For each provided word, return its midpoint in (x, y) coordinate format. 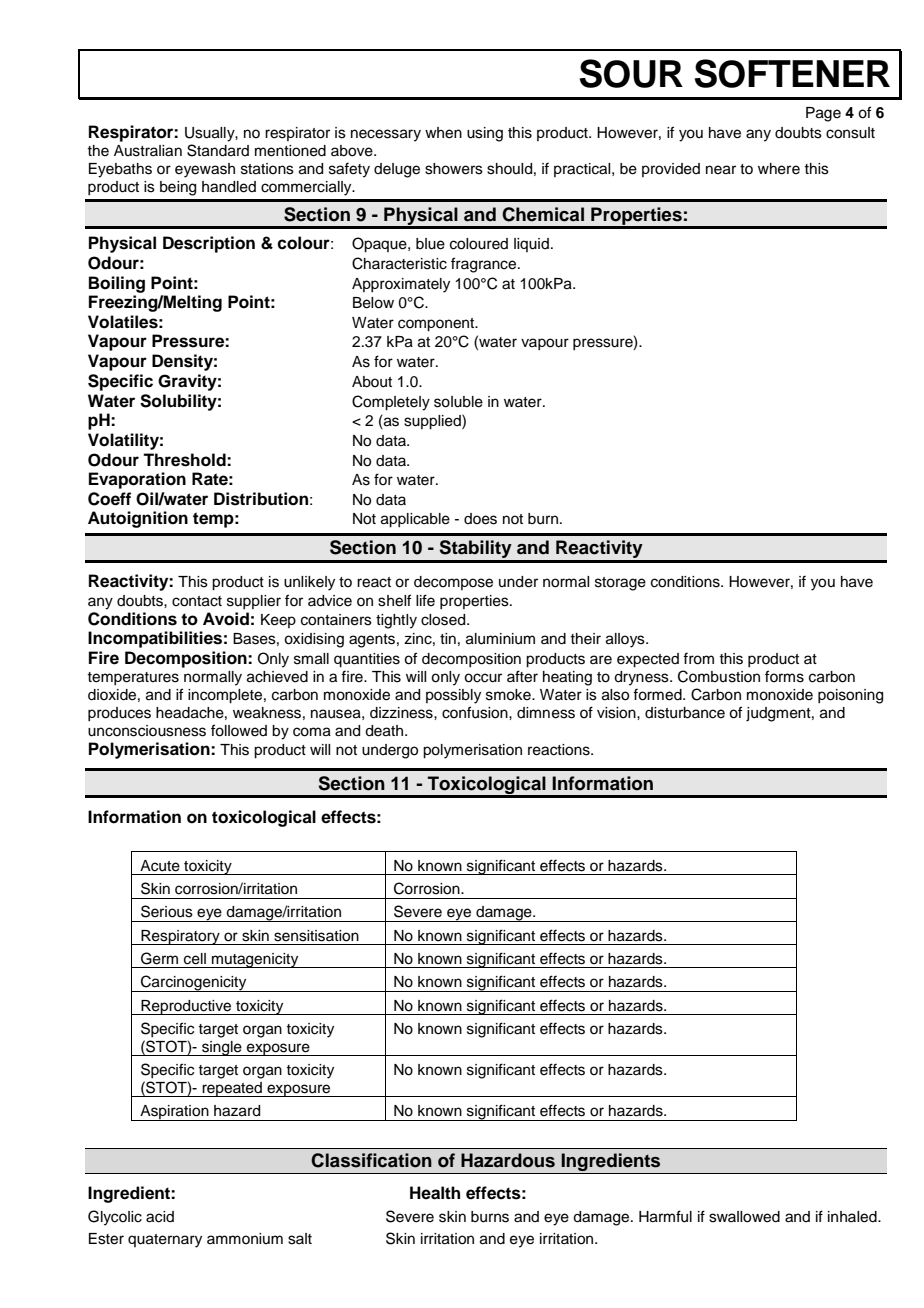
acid (160, 1217)
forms (784, 676)
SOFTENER (792, 73)
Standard (218, 150)
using (485, 134)
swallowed (744, 1217)
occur (483, 678)
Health (435, 1193)
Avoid (226, 619)
